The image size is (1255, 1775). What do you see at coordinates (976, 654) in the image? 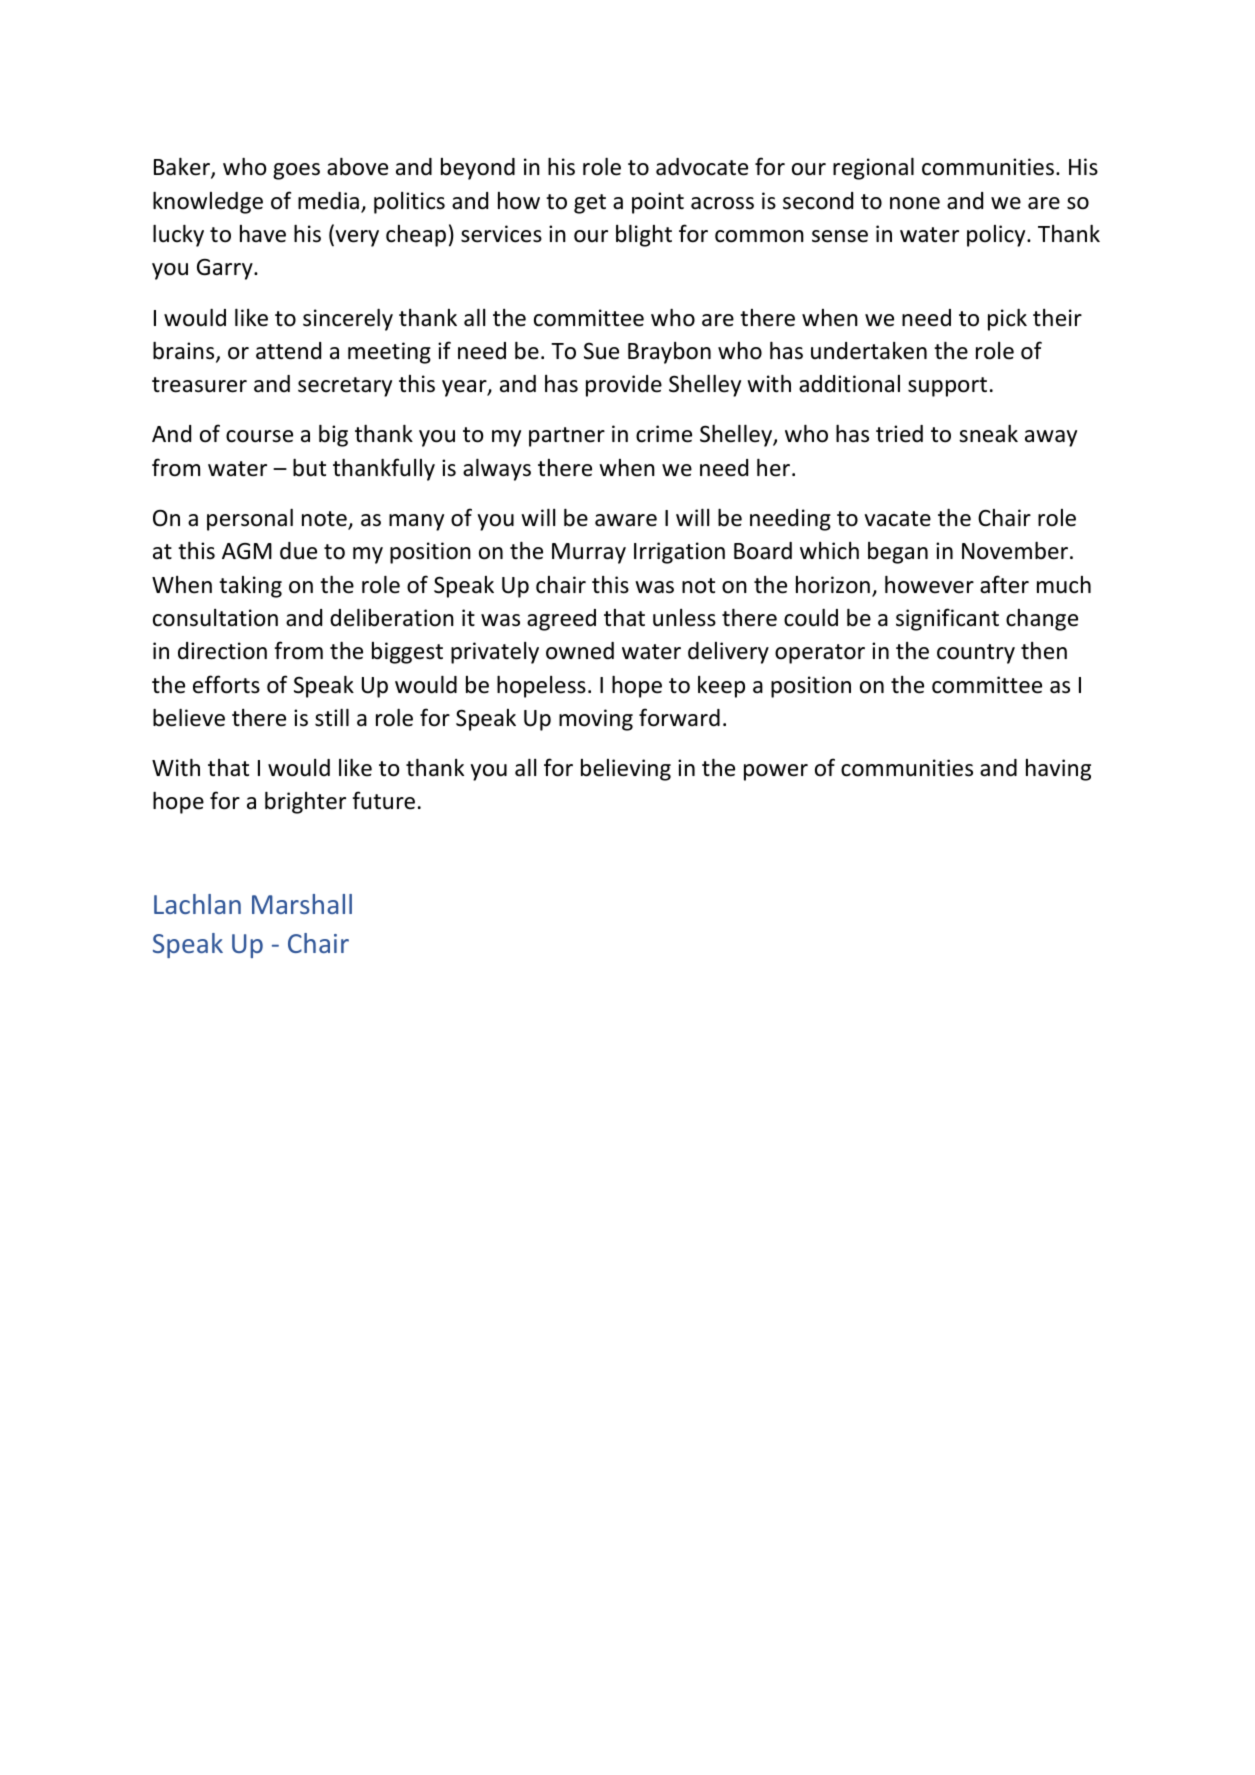
I see `country` at bounding box center [976, 654].
